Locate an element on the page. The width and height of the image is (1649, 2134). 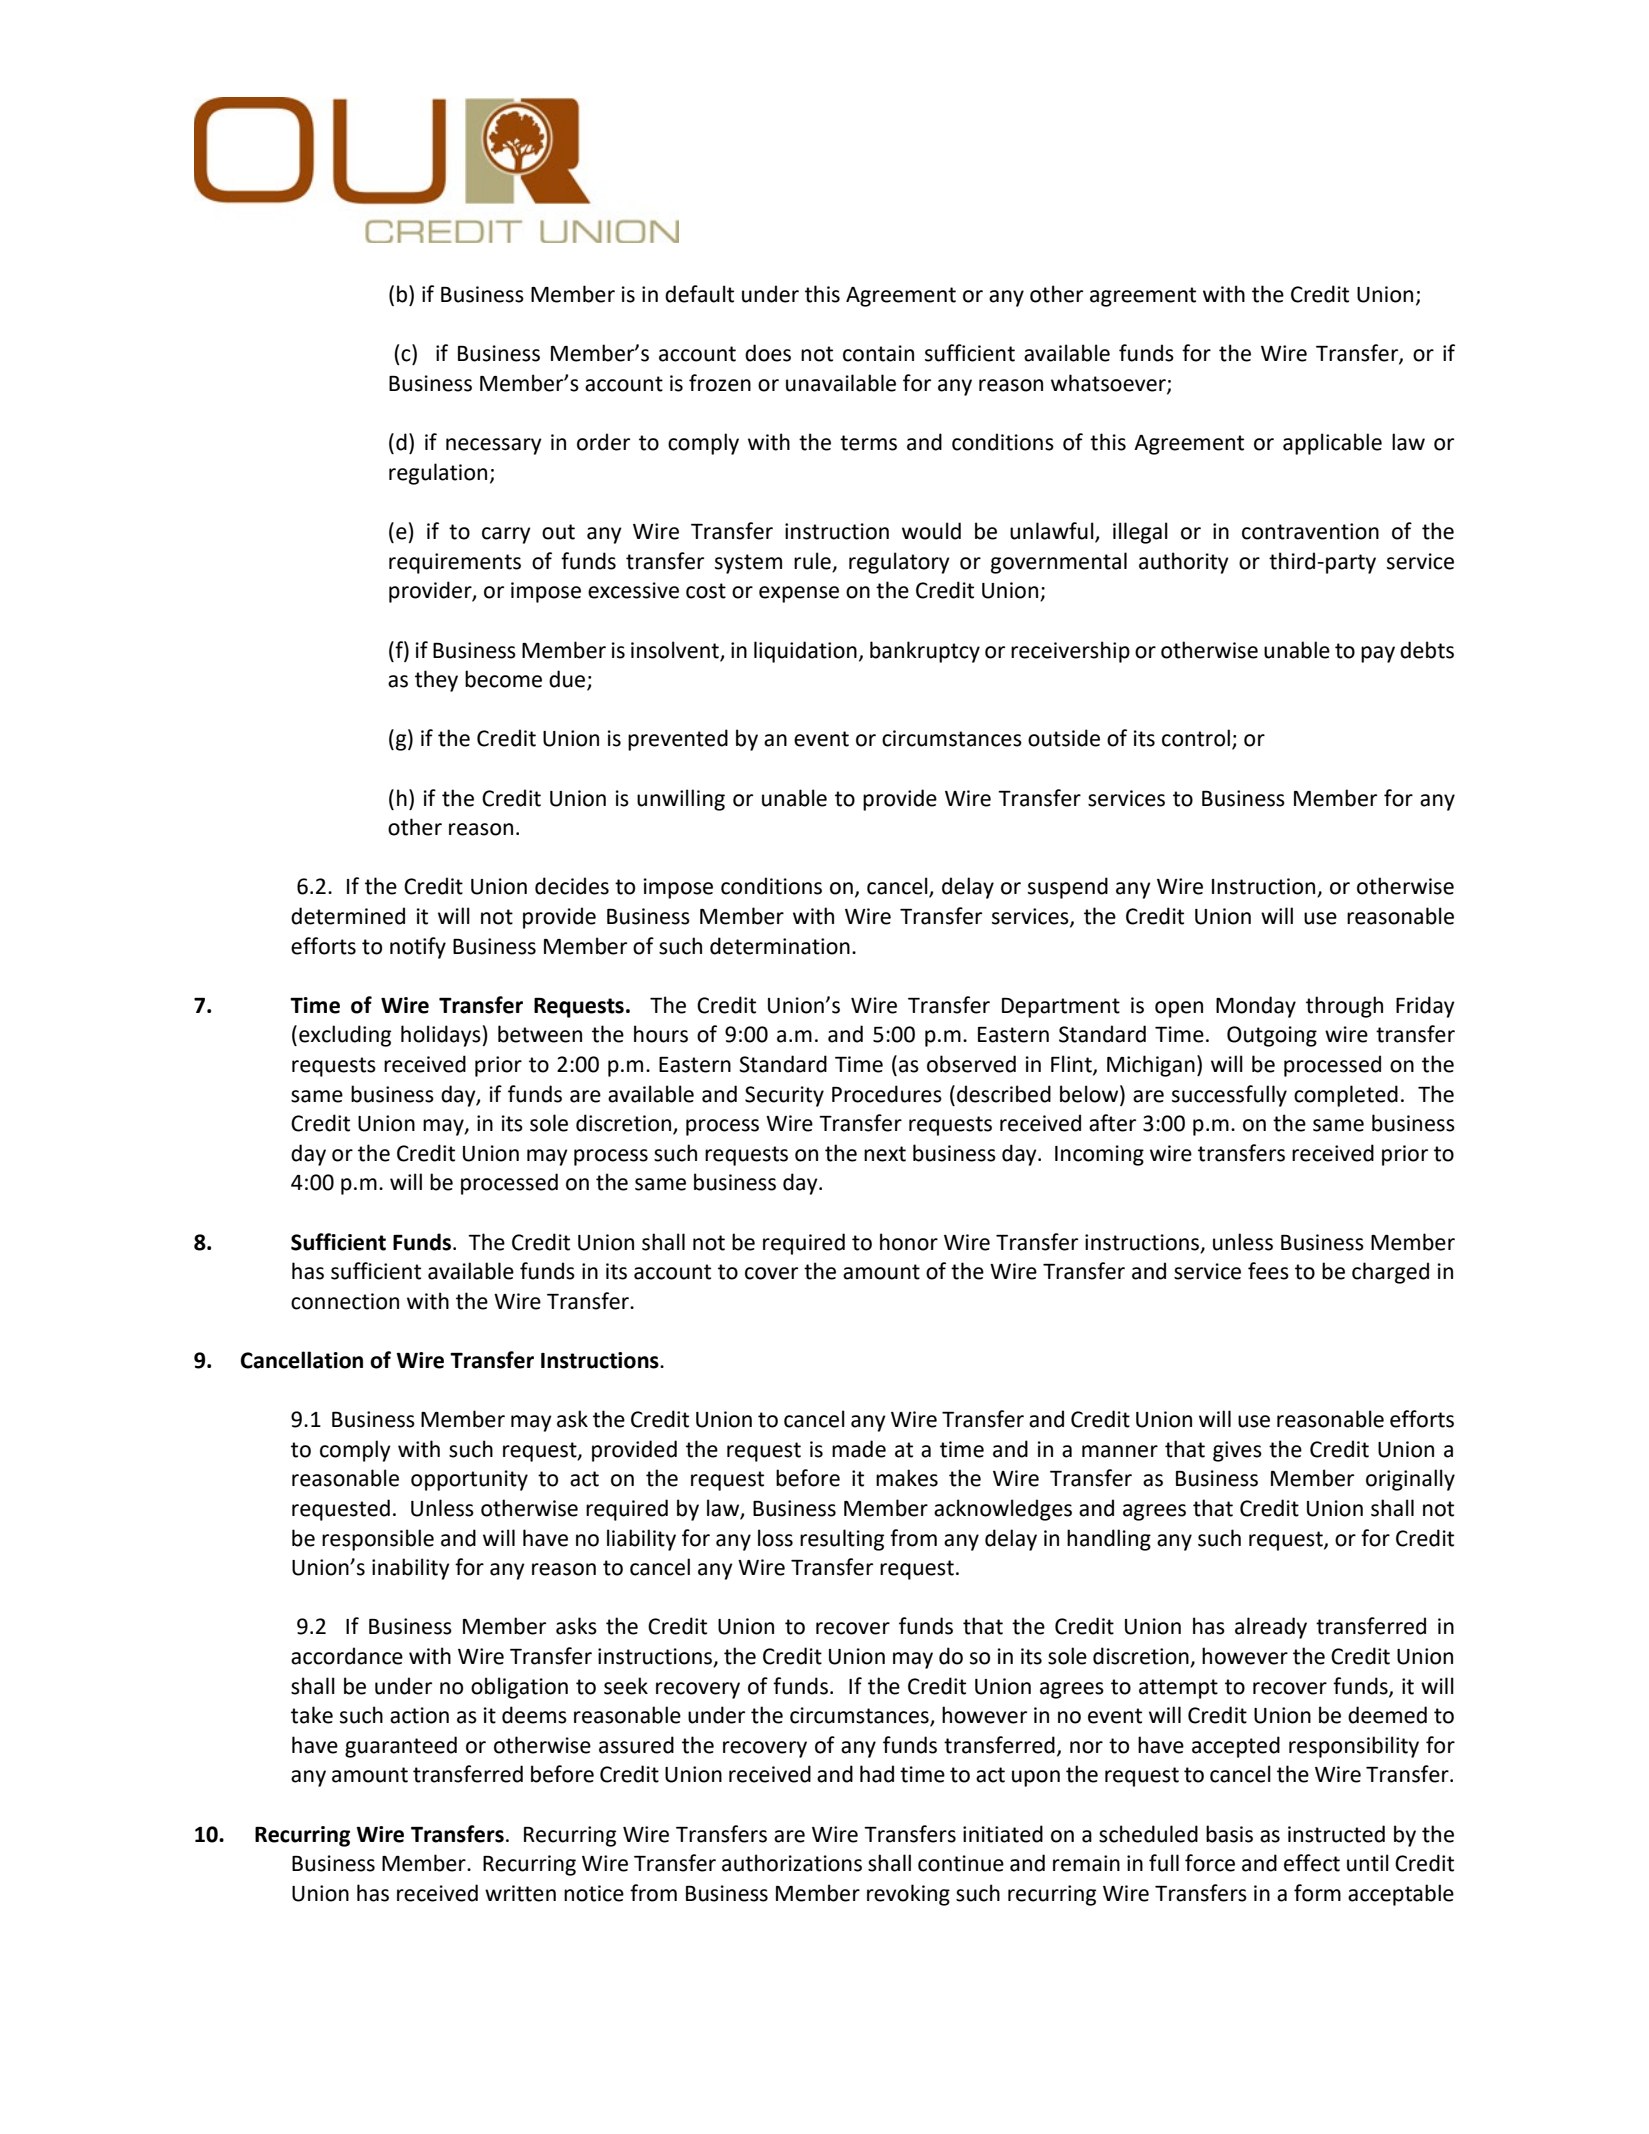
written is located at coordinates (520, 1893).
